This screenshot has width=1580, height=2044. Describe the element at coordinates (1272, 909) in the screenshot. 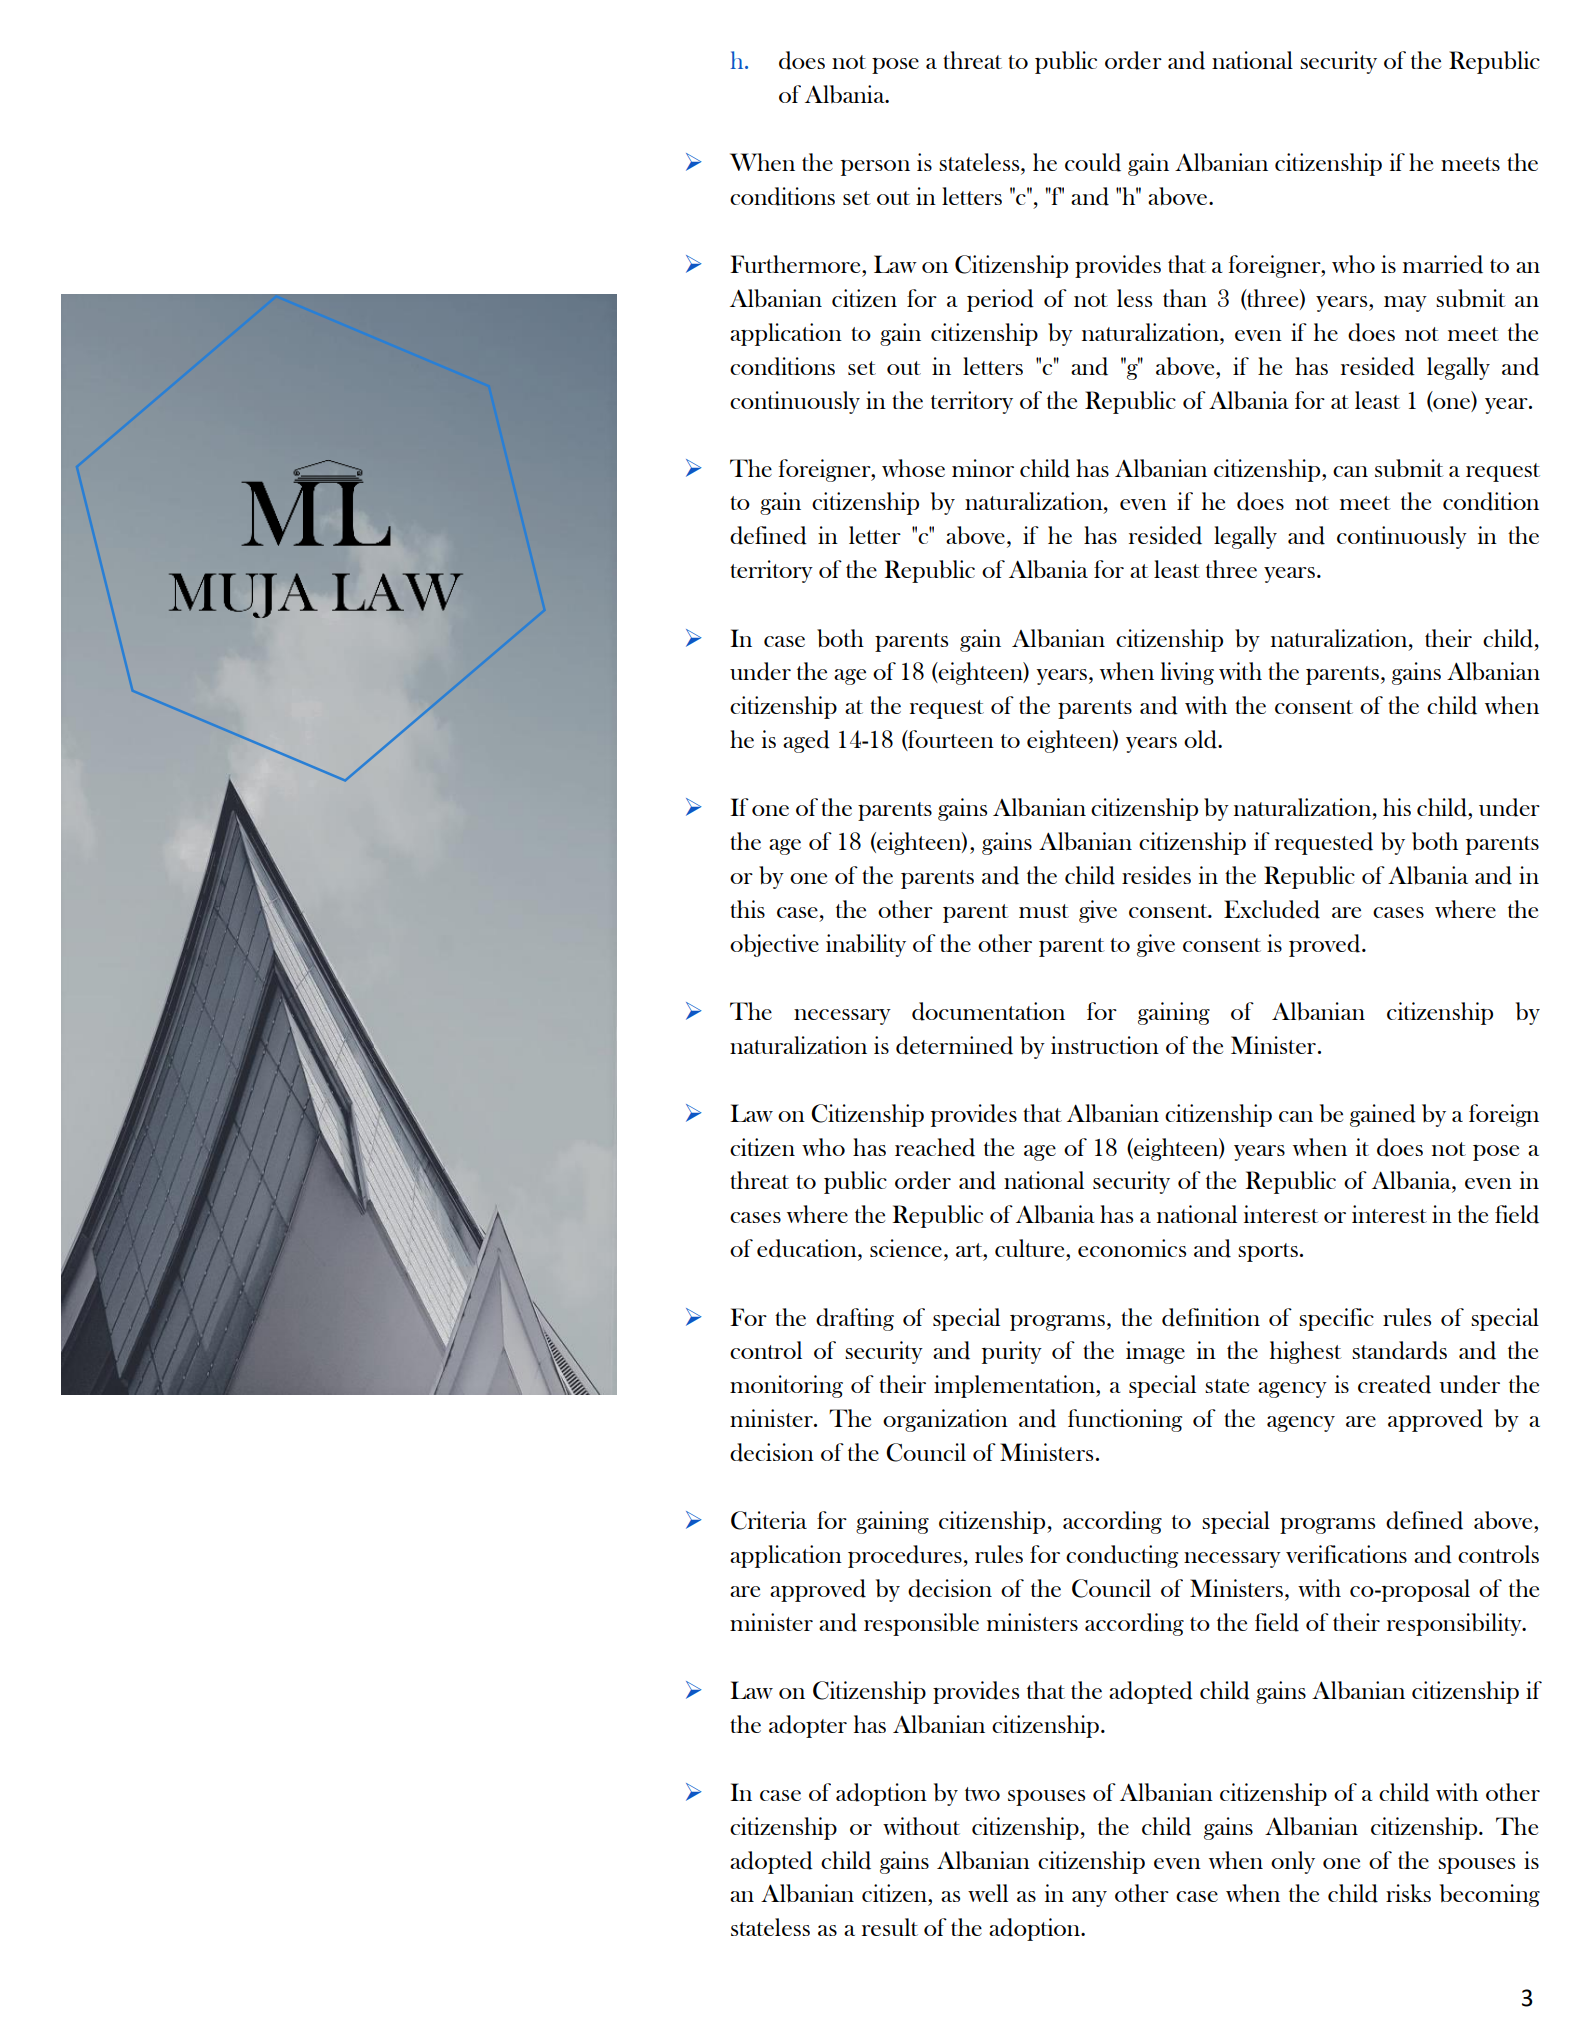

I see `Excluded` at that location.
